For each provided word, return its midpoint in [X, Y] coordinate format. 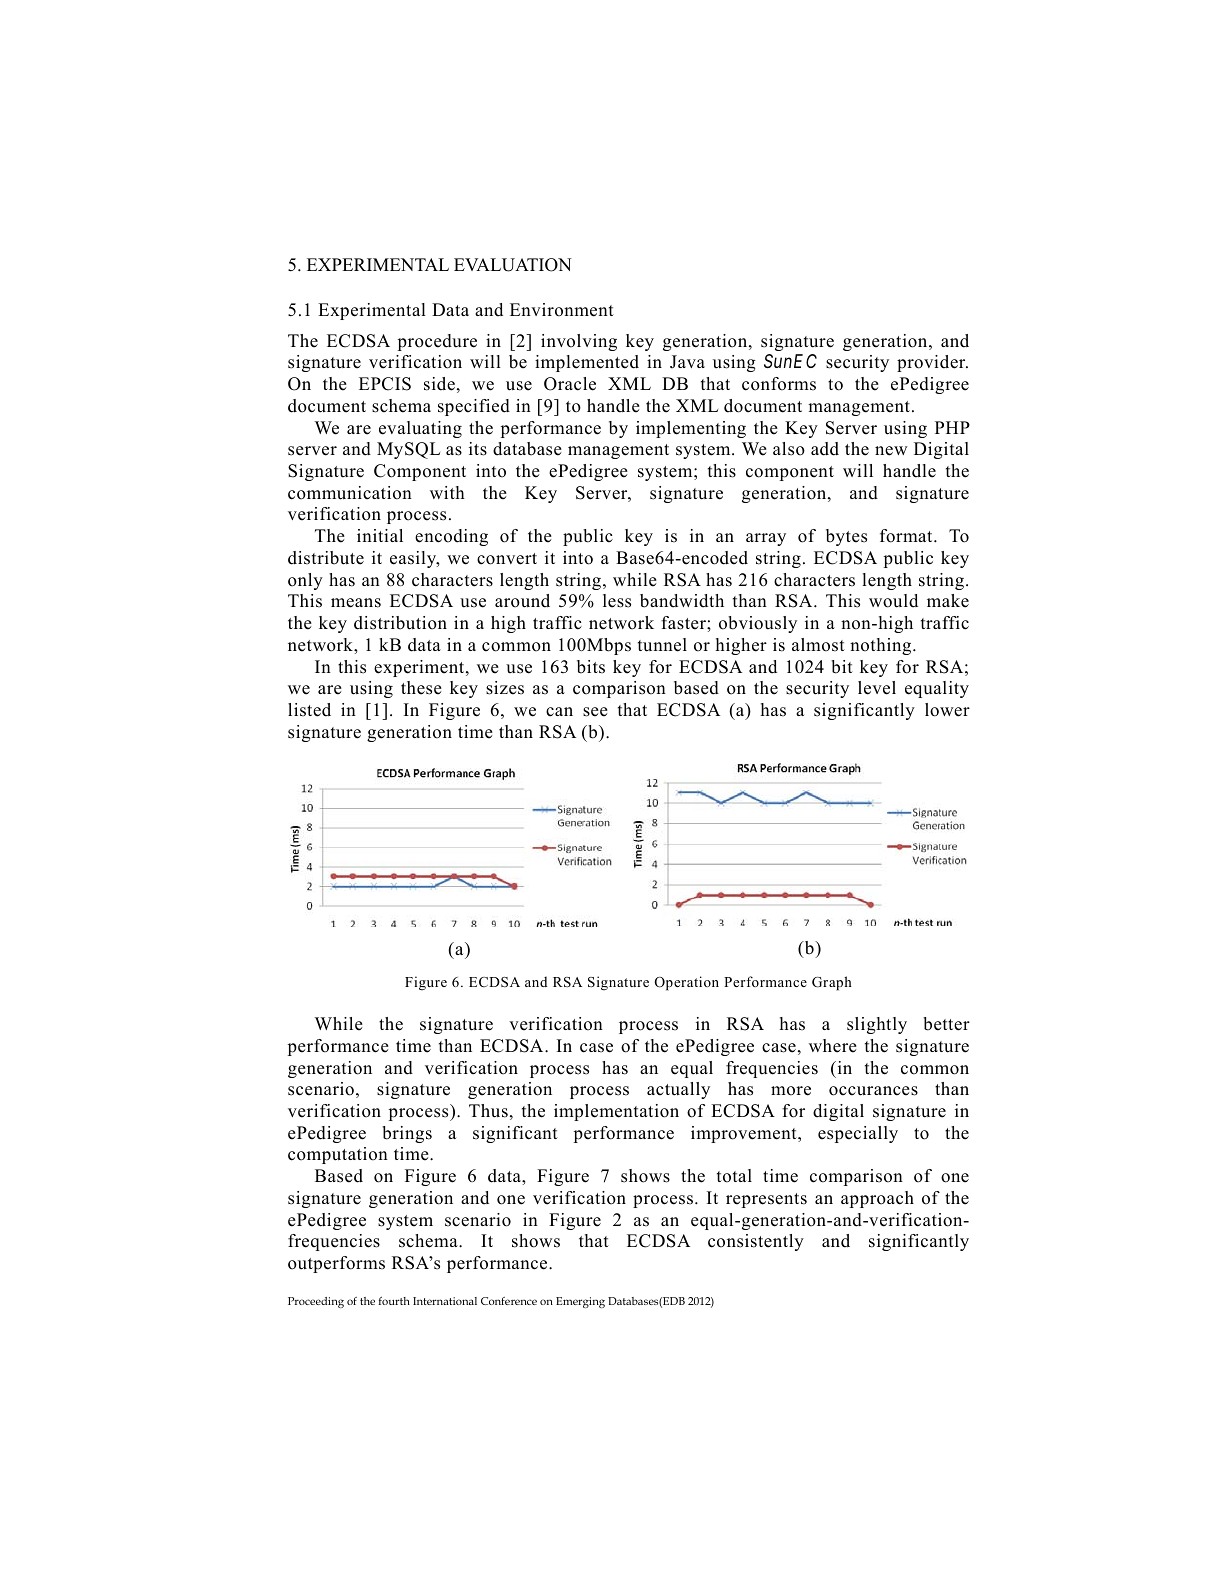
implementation [616, 1112]
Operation [687, 983]
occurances [873, 1091]
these [421, 688]
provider [932, 363]
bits [591, 667]
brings [407, 1134]
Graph [832, 983]
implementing [691, 429]
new [891, 451]
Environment [562, 310]
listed [309, 710]
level [877, 688]
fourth [394, 1301]
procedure [437, 342]
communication [350, 493]
